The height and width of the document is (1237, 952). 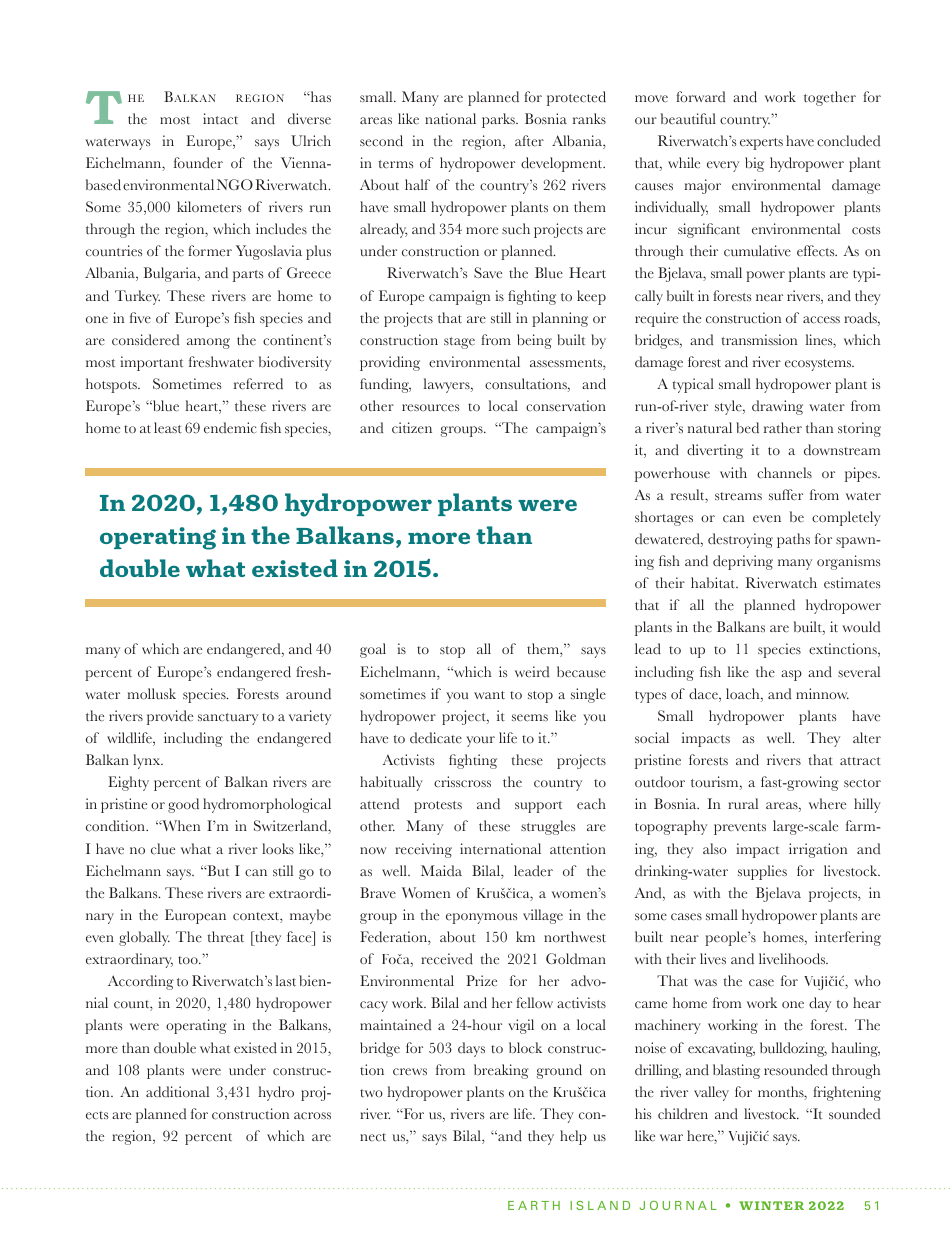 What do you see at coordinates (761, 144) in the document?
I see `experts` at bounding box center [761, 144].
